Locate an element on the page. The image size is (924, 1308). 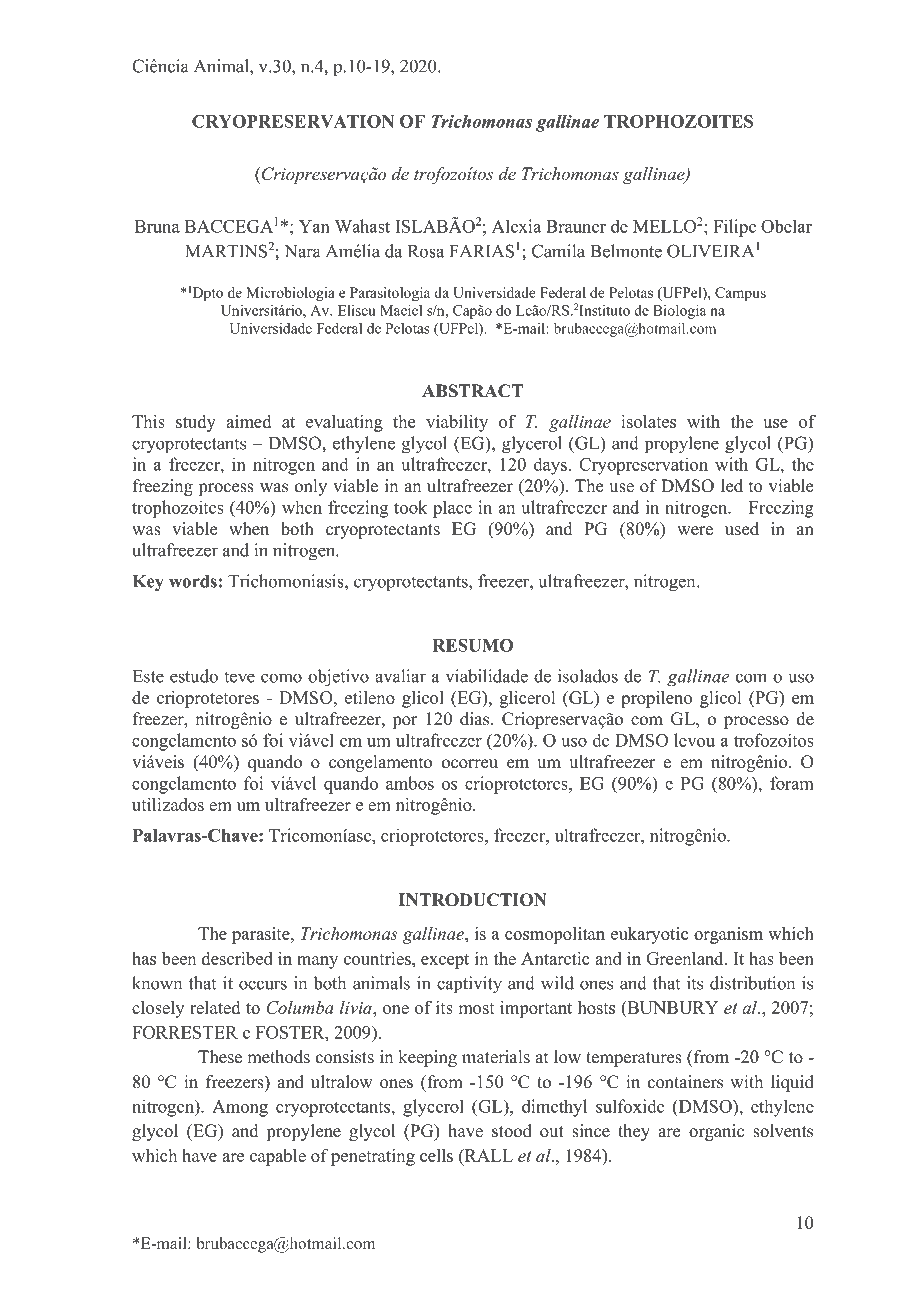
Rosa is located at coordinates (426, 251).
